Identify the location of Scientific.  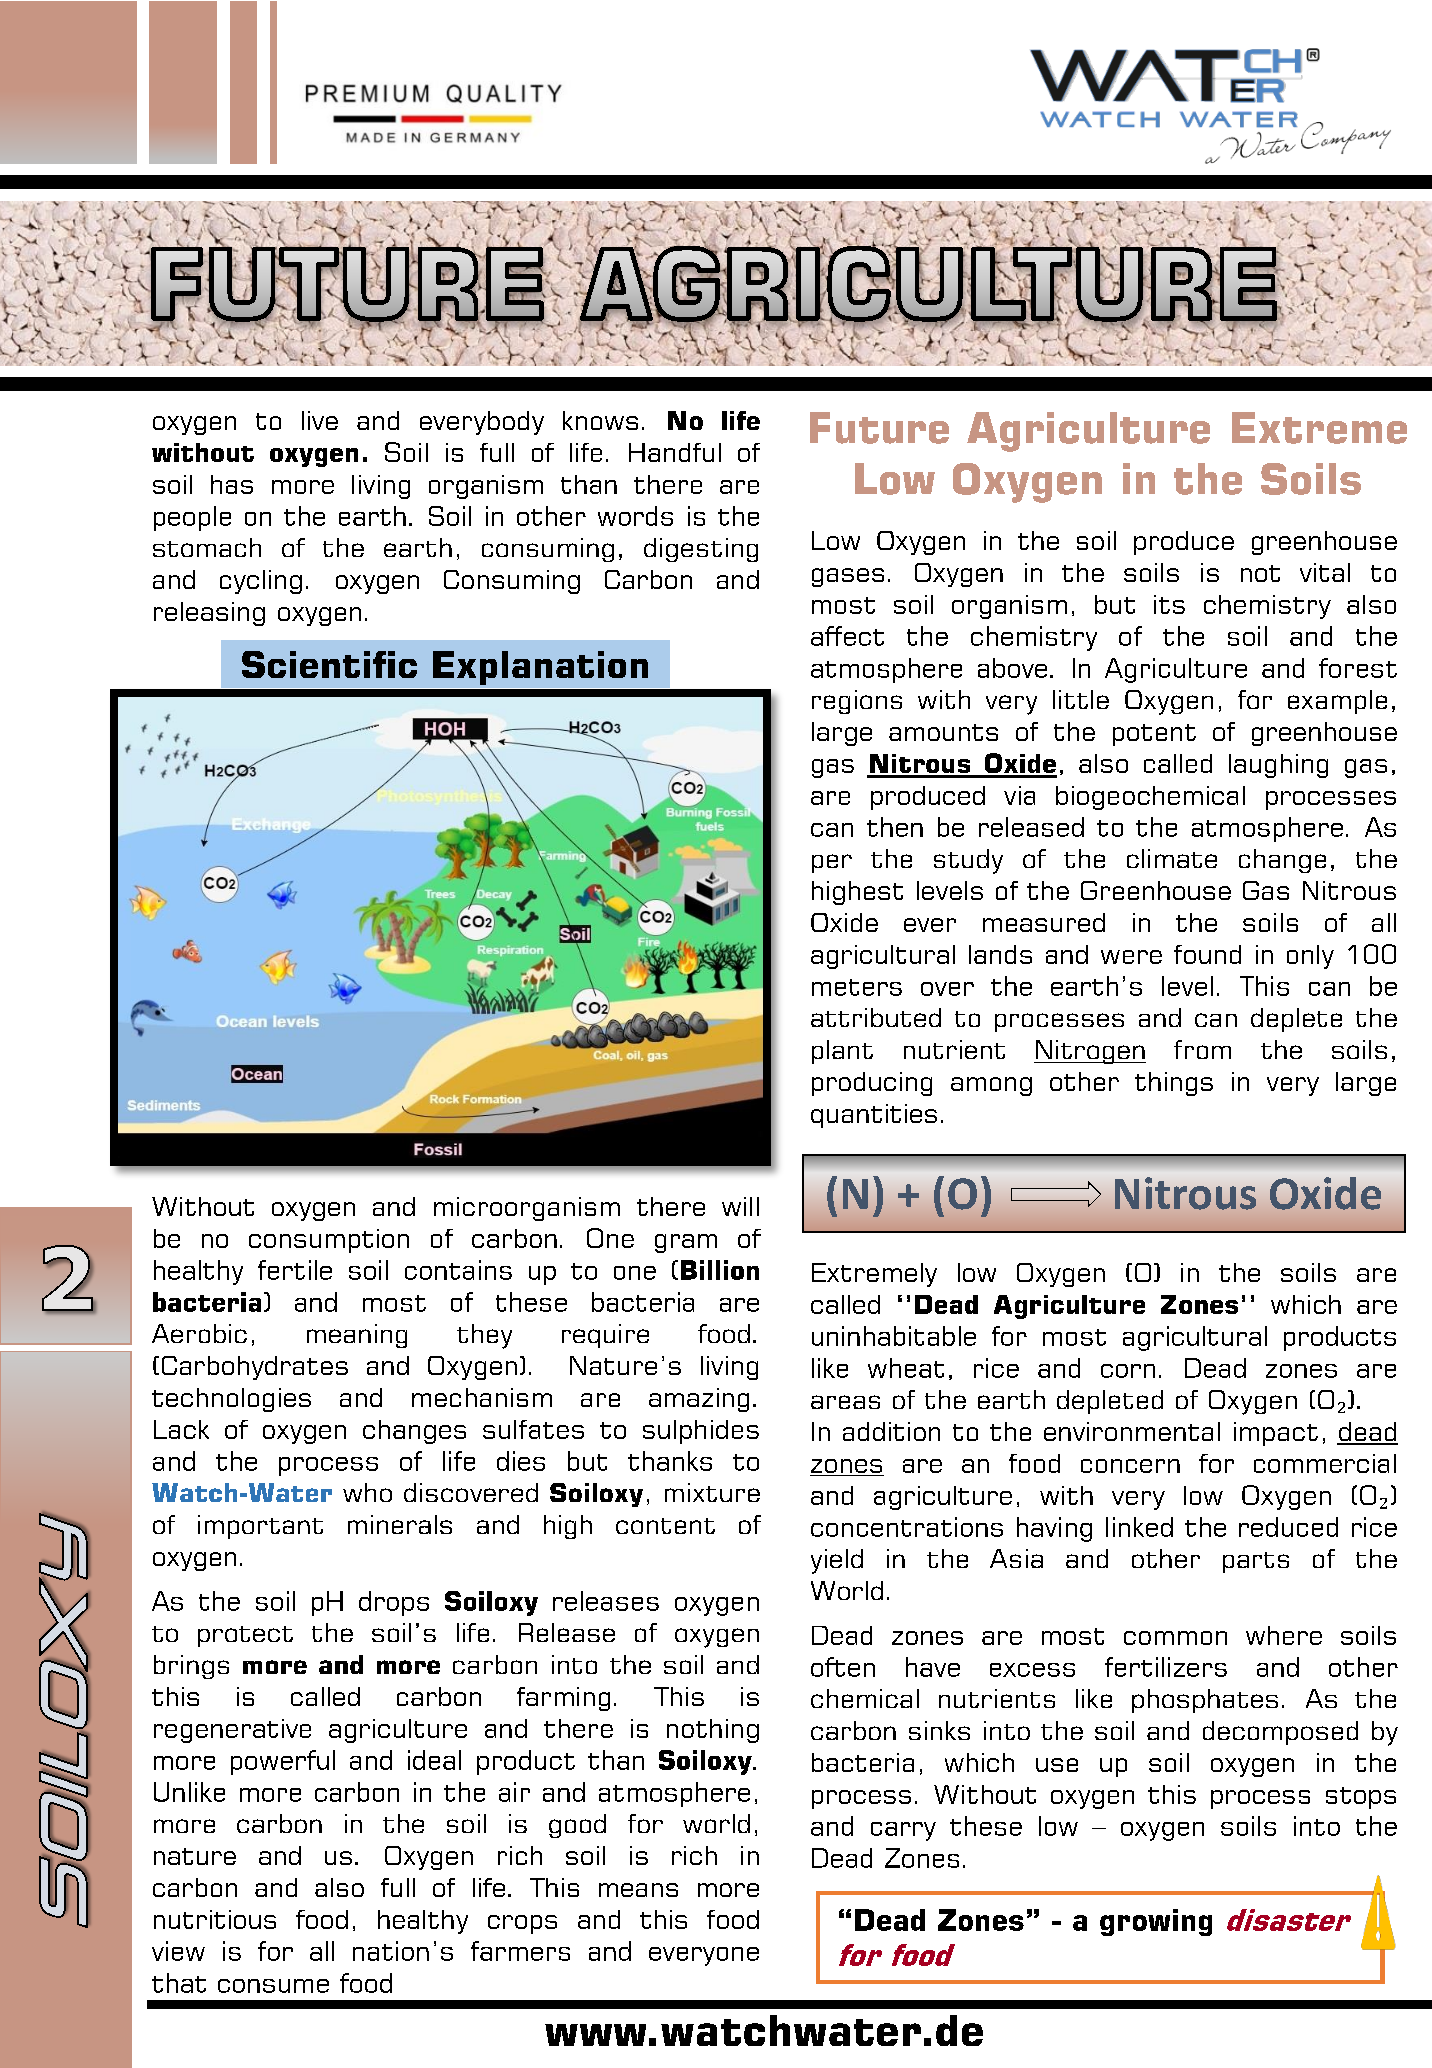
(329, 664).
